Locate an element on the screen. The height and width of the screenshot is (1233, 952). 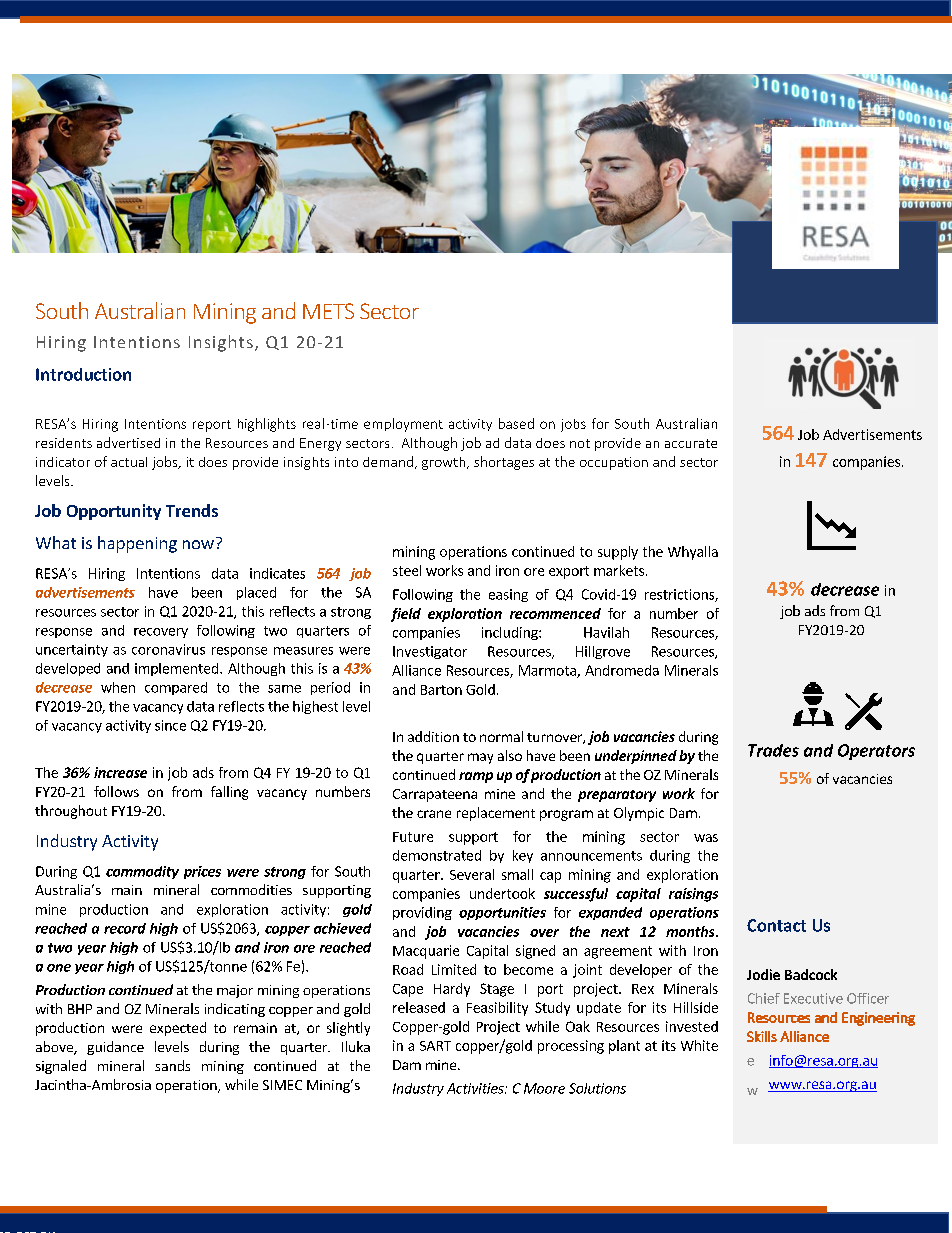
Trades is located at coordinates (773, 750).
